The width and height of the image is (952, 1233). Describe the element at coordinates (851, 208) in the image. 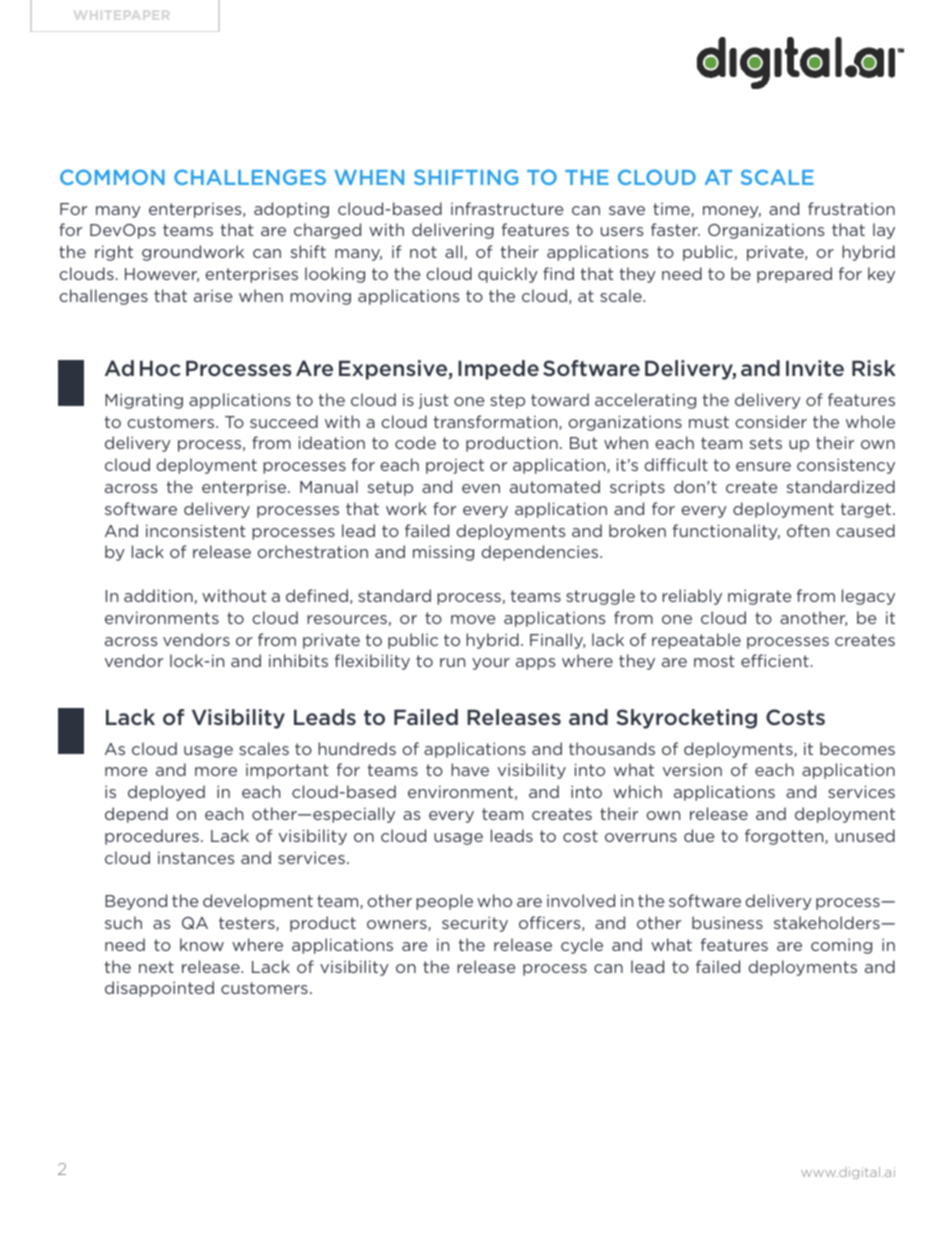

I see `frustration` at that location.
